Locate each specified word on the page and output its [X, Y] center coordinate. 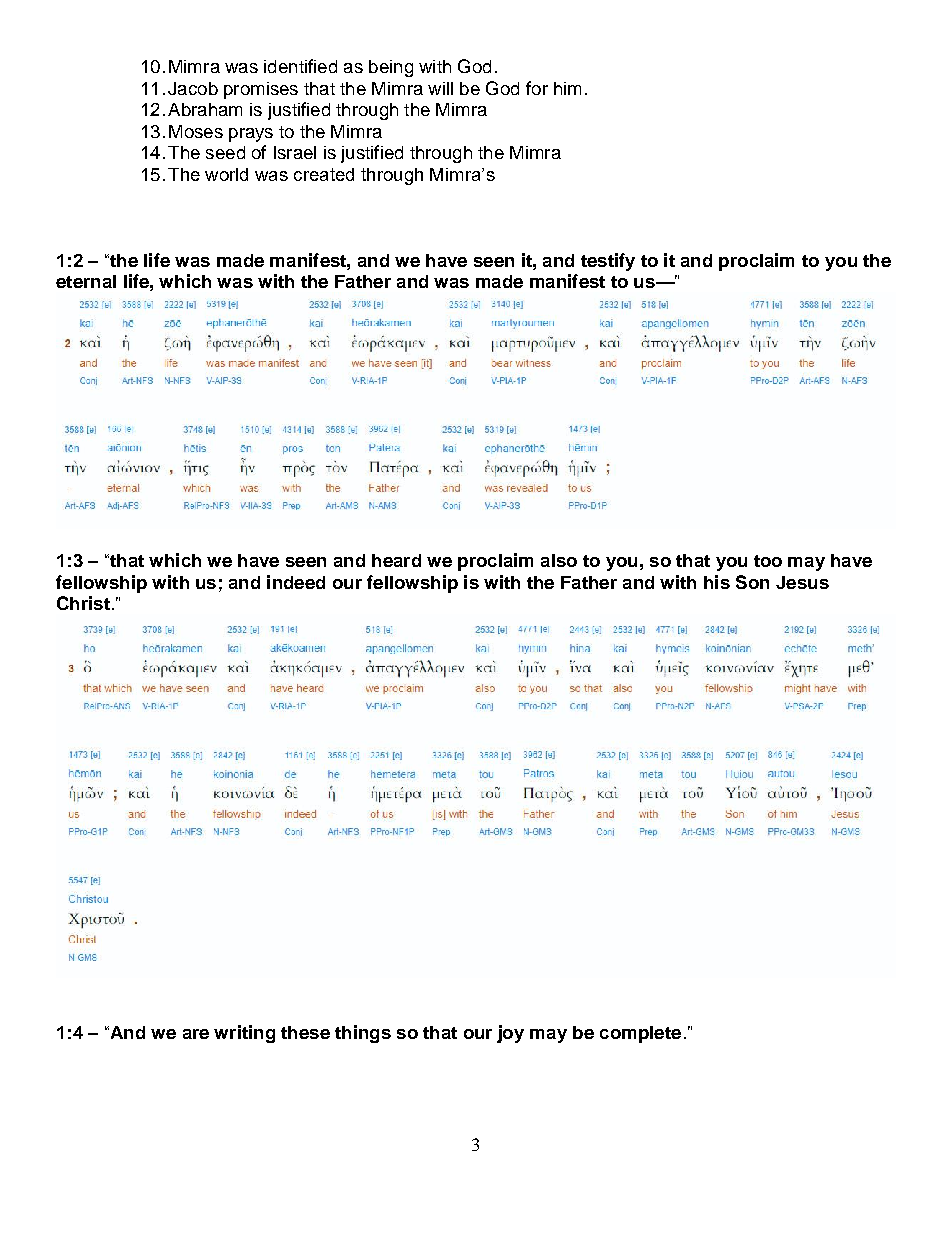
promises [261, 90]
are [196, 1034]
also [559, 560]
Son [752, 582]
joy [510, 1034]
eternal [86, 281]
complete [640, 1034]
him [567, 88]
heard [396, 560]
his [717, 582]
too [768, 561]
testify [608, 262]
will [440, 88]
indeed [296, 582]
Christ [83, 603]
